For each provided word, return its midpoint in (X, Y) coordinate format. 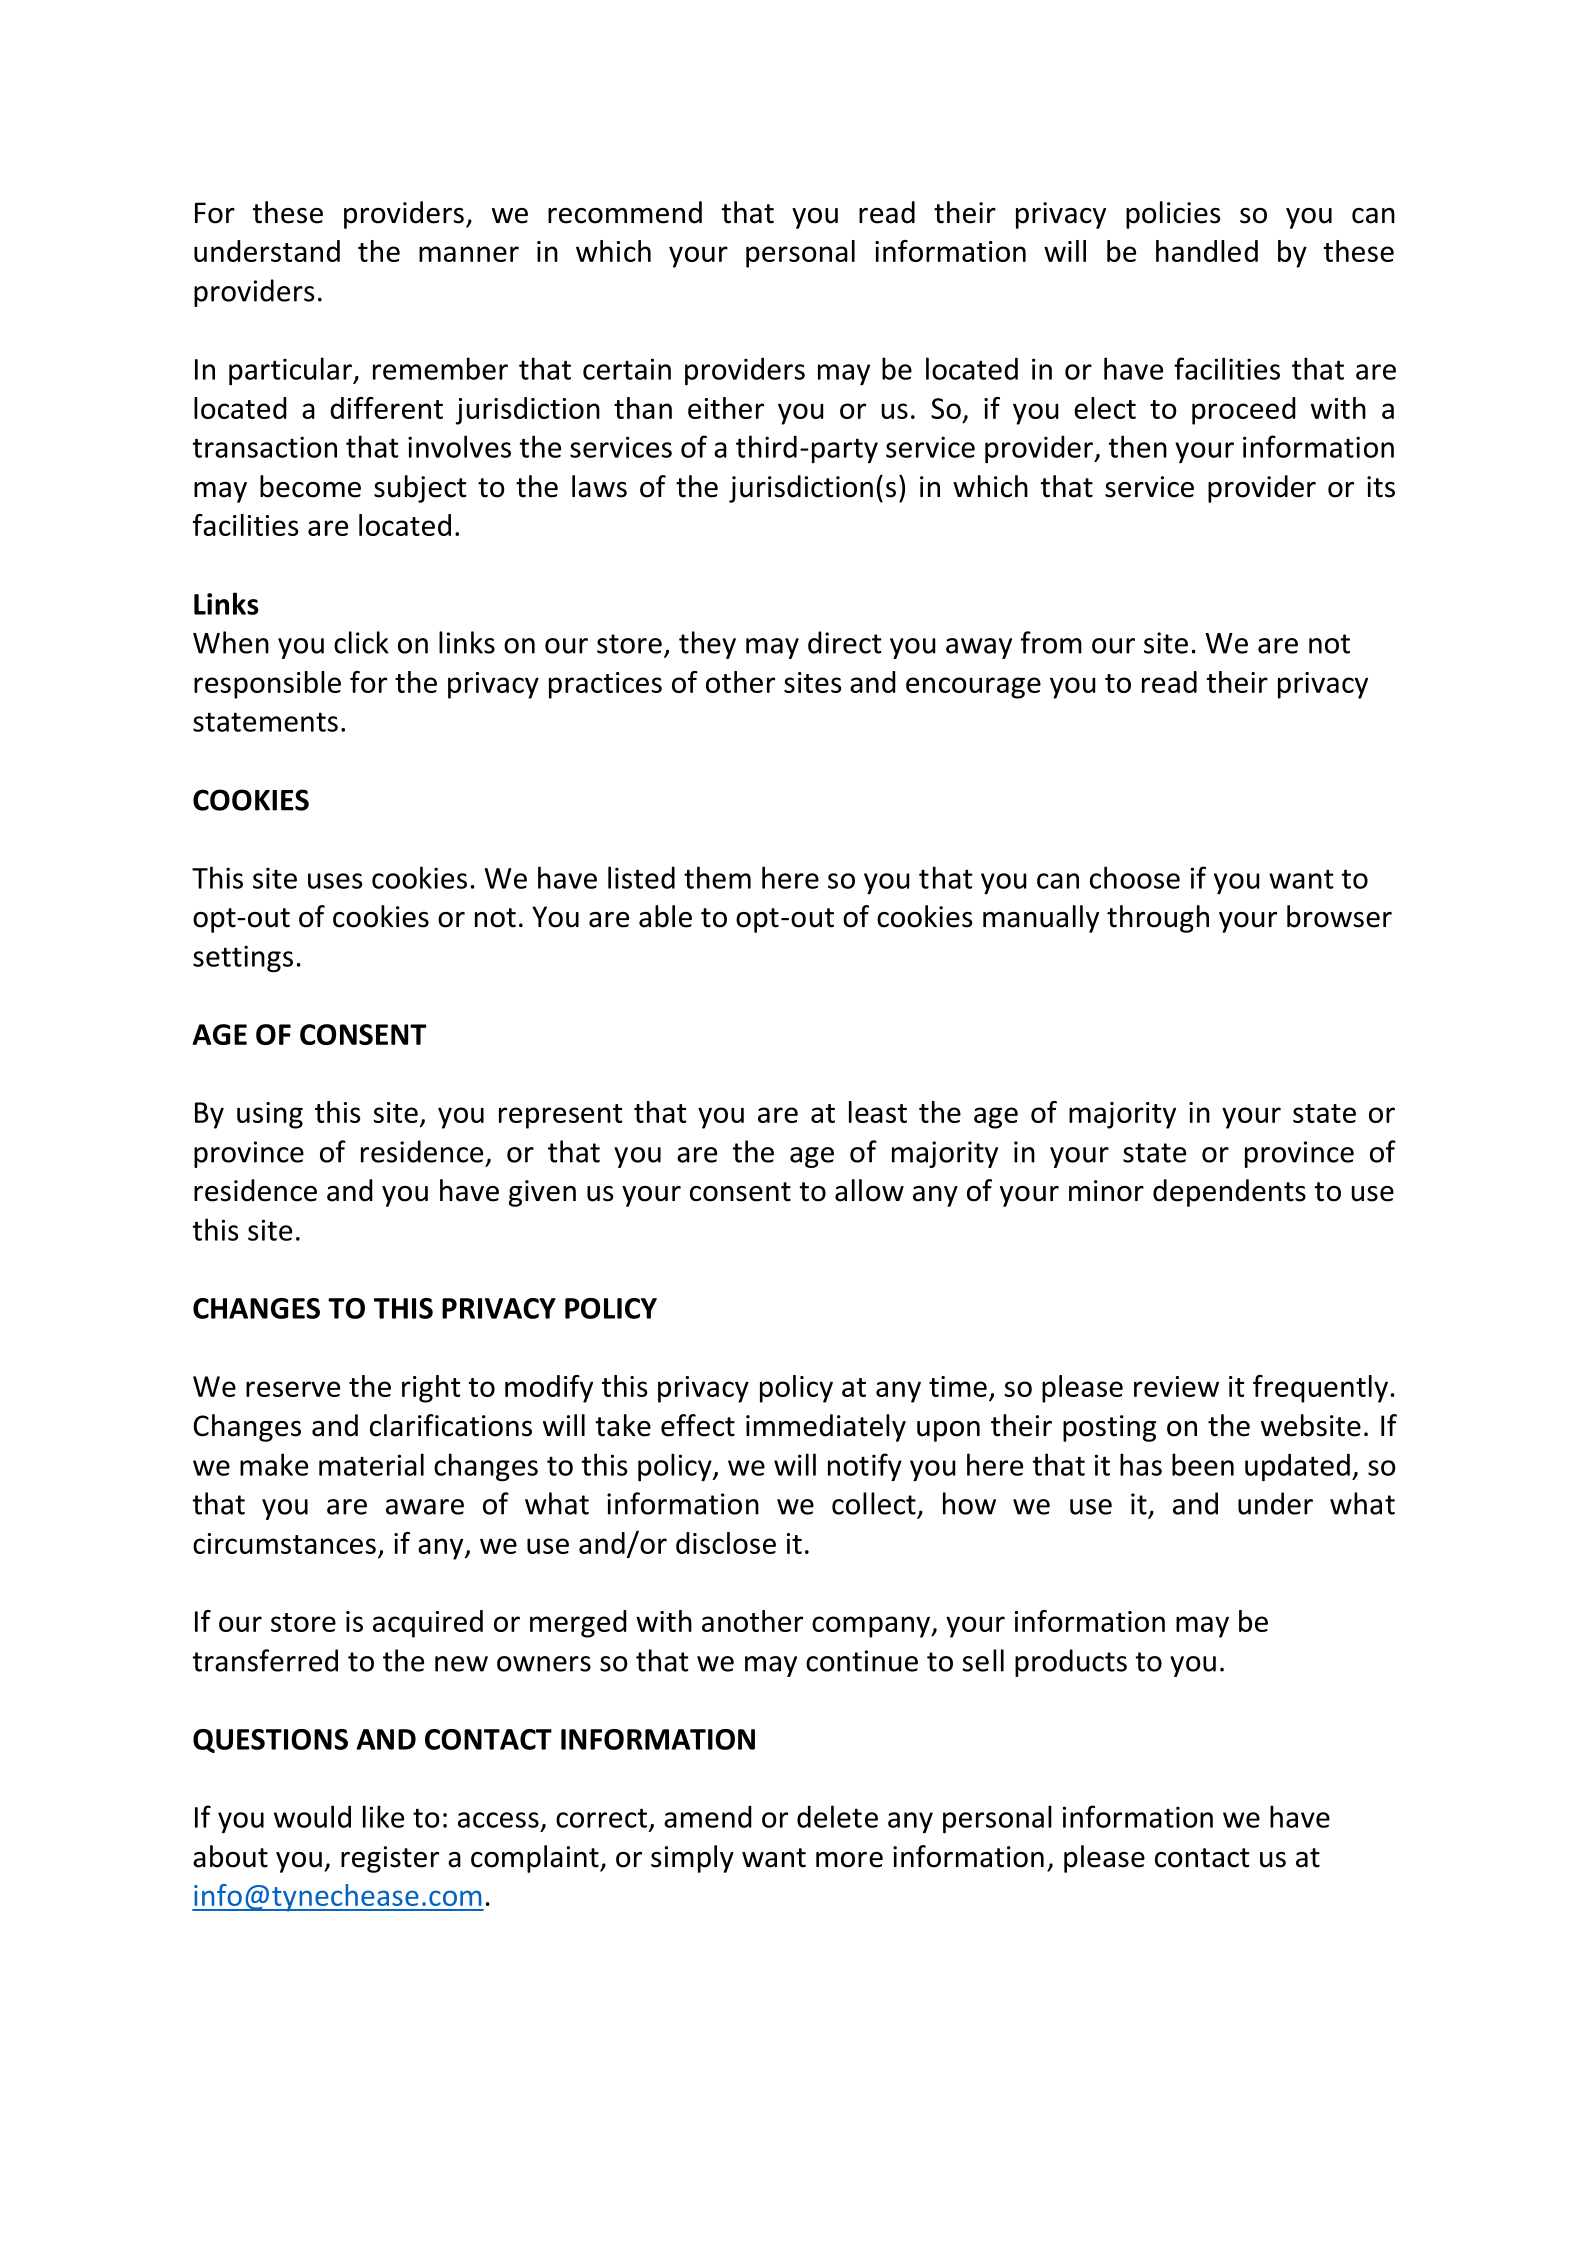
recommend (625, 212)
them (717, 877)
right (431, 1389)
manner (469, 254)
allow (869, 1190)
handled (1207, 251)
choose (1135, 877)
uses (335, 881)
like (383, 1816)
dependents (1229, 1193)
